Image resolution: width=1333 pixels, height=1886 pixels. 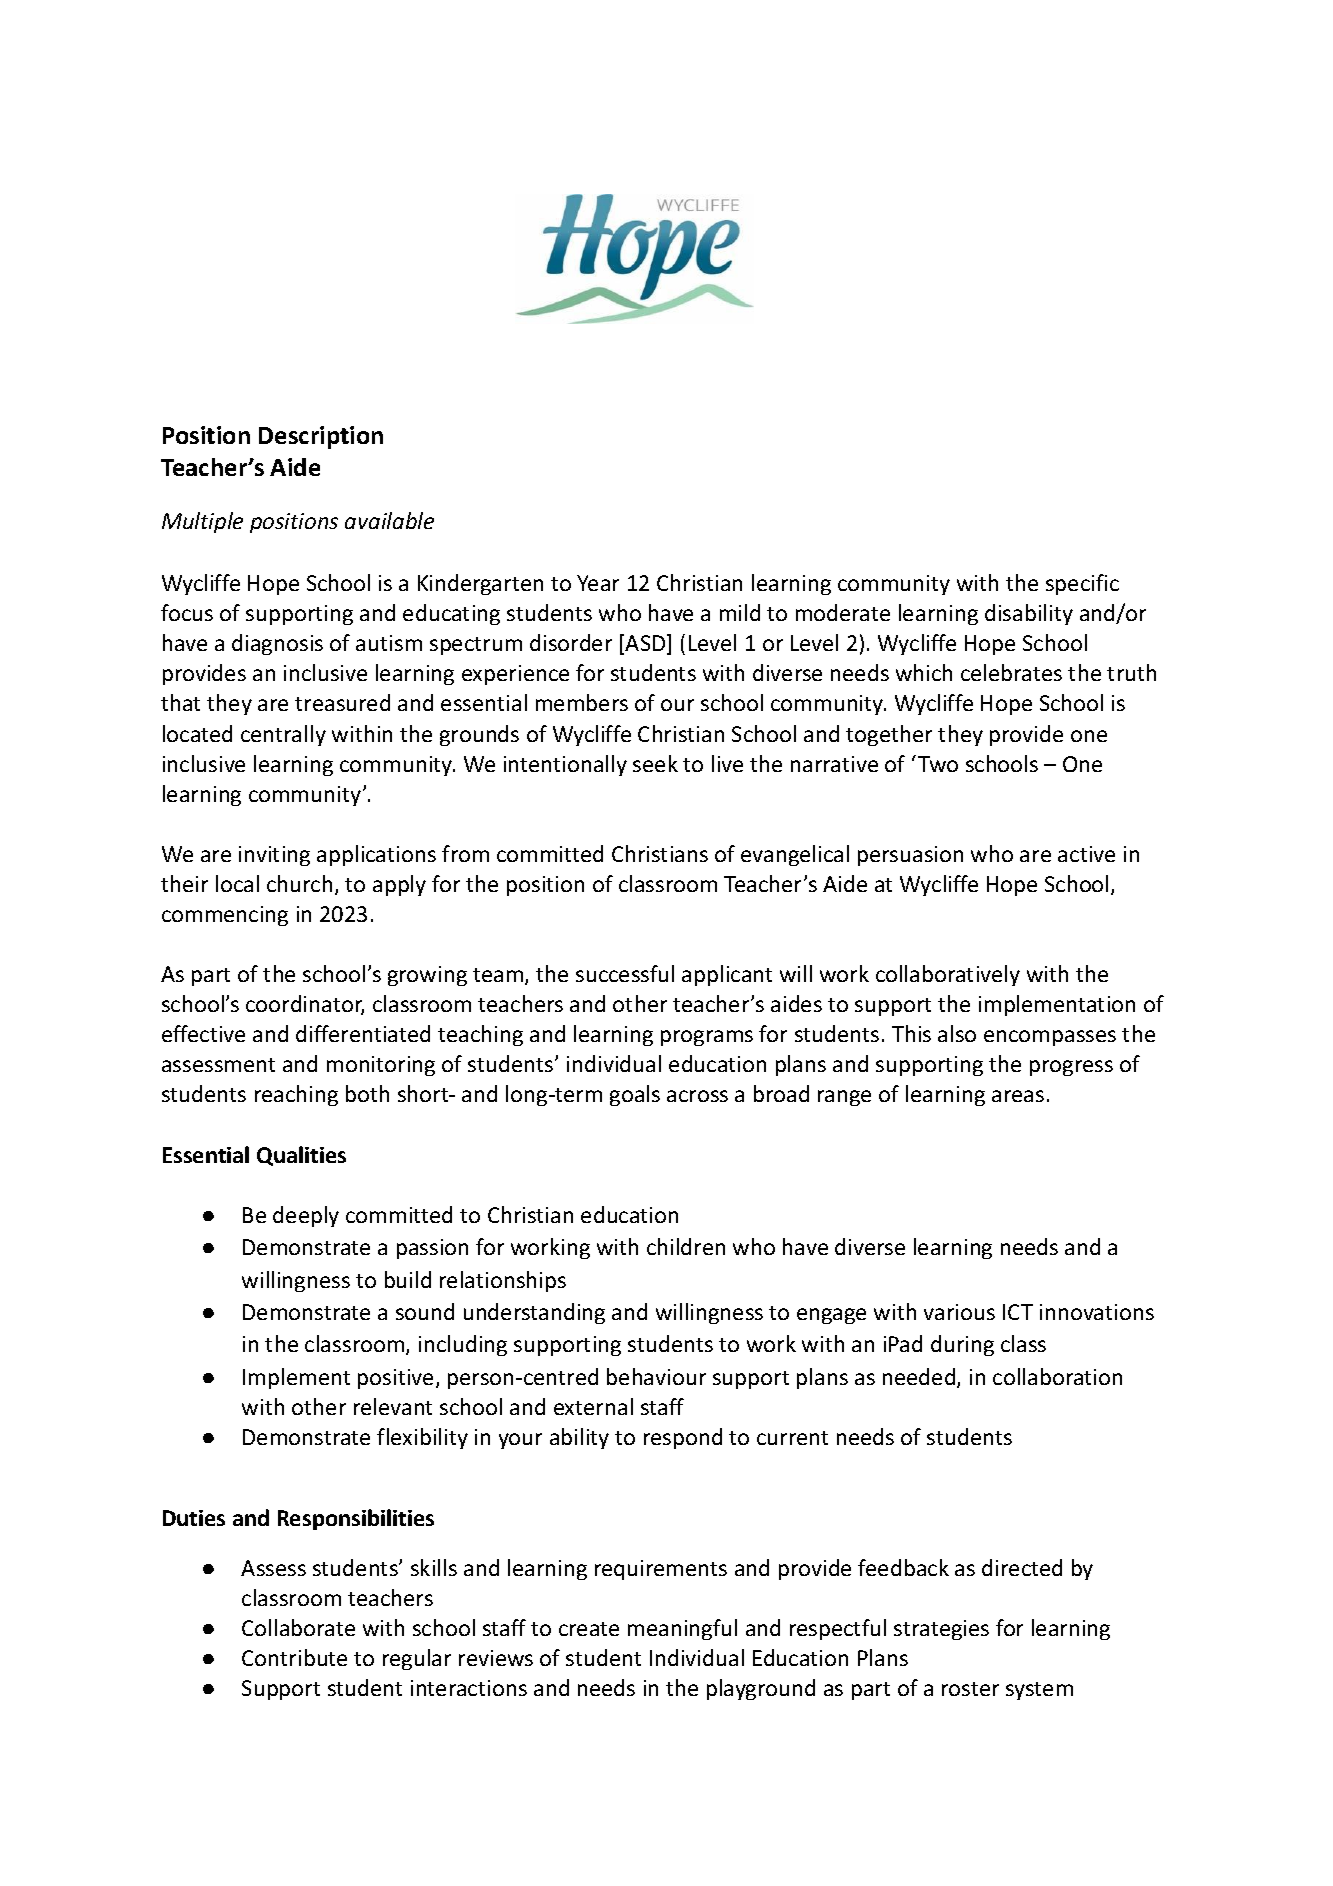 I want to click on reaching, so click(x=296, y=1095).
